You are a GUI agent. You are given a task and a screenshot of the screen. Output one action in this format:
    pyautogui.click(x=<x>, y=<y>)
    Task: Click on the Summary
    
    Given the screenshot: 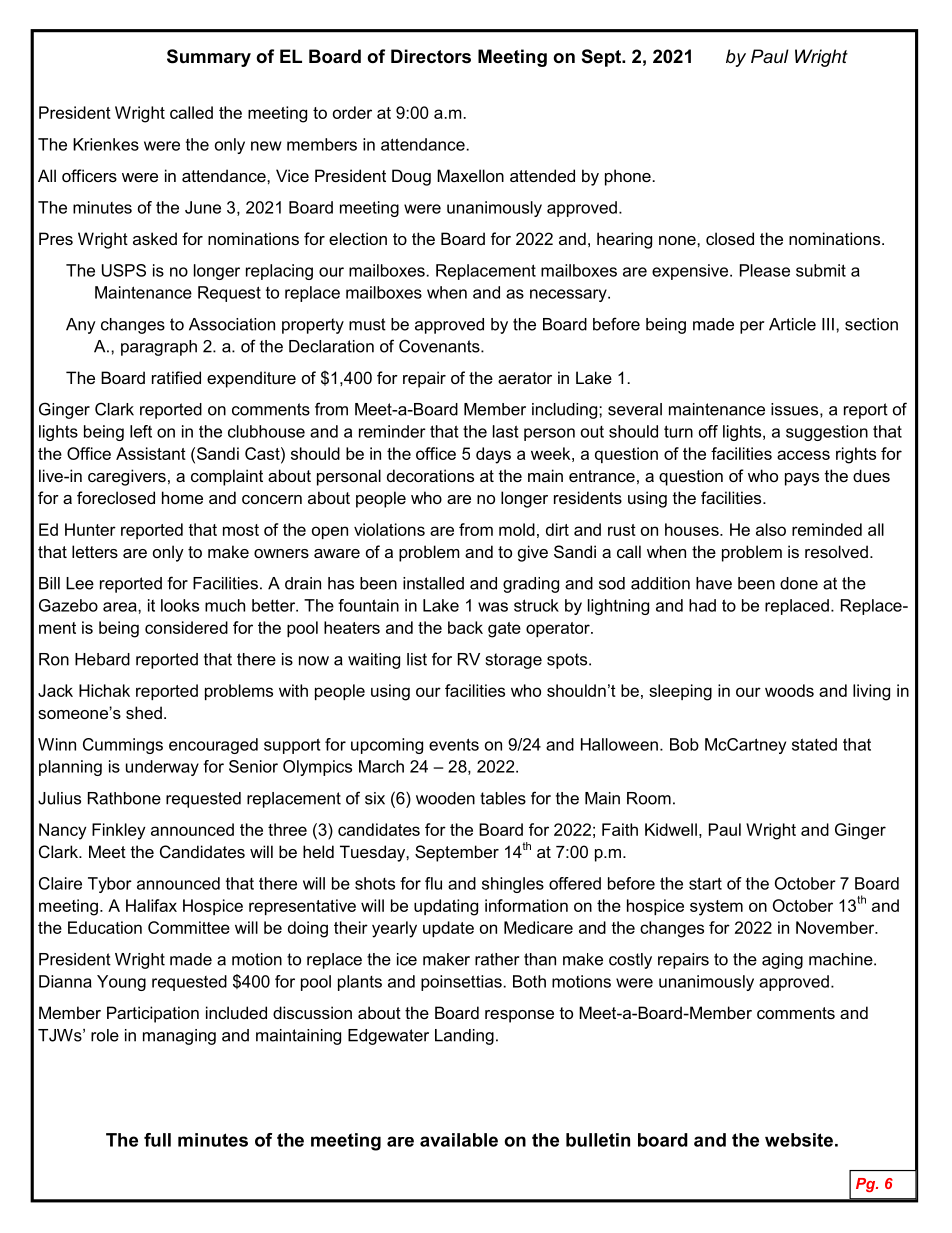 What is the action you would take?
    pyautogui.click(x=209, y=58)
